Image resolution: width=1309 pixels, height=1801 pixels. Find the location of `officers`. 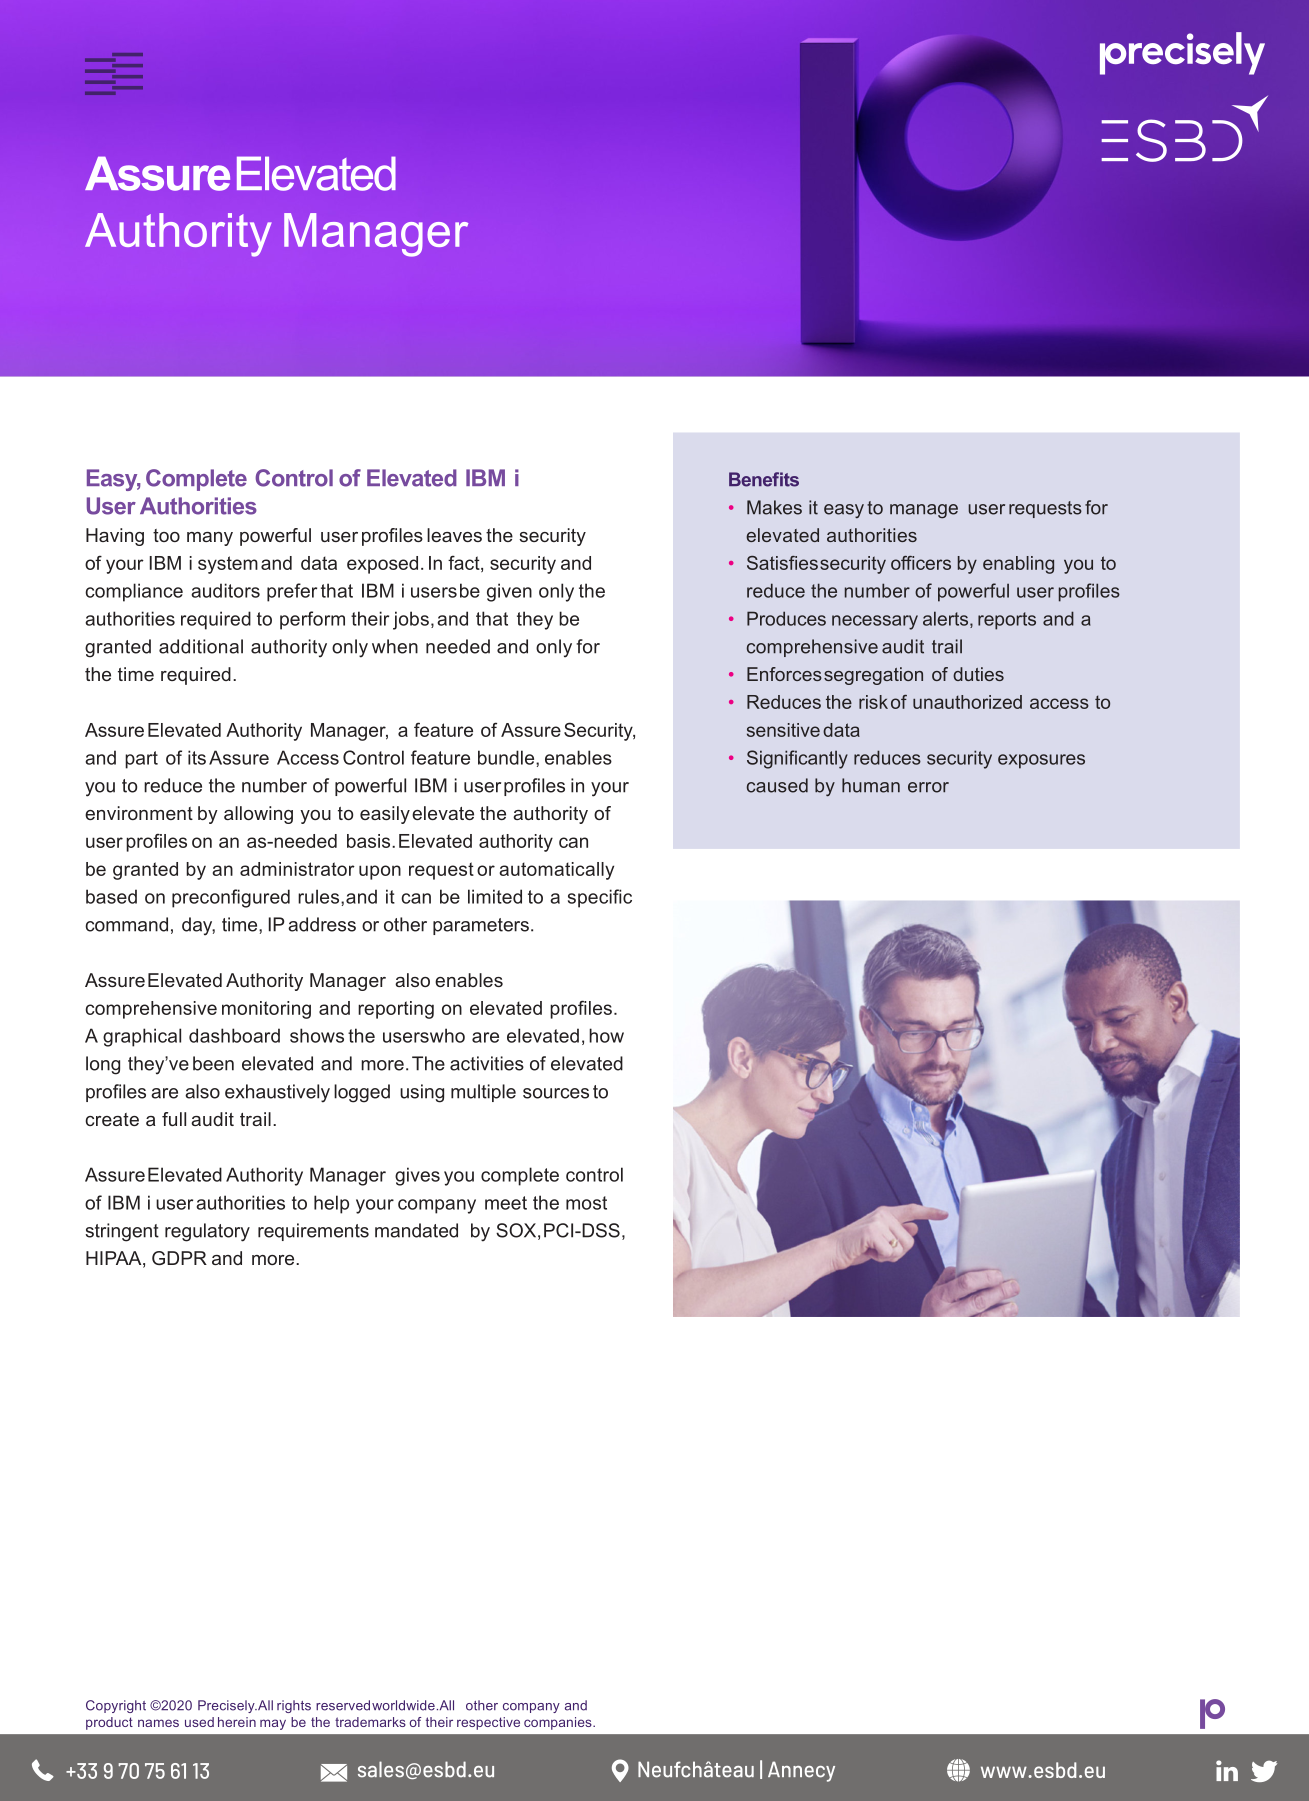

officers is located at coordinates (921, 563).
